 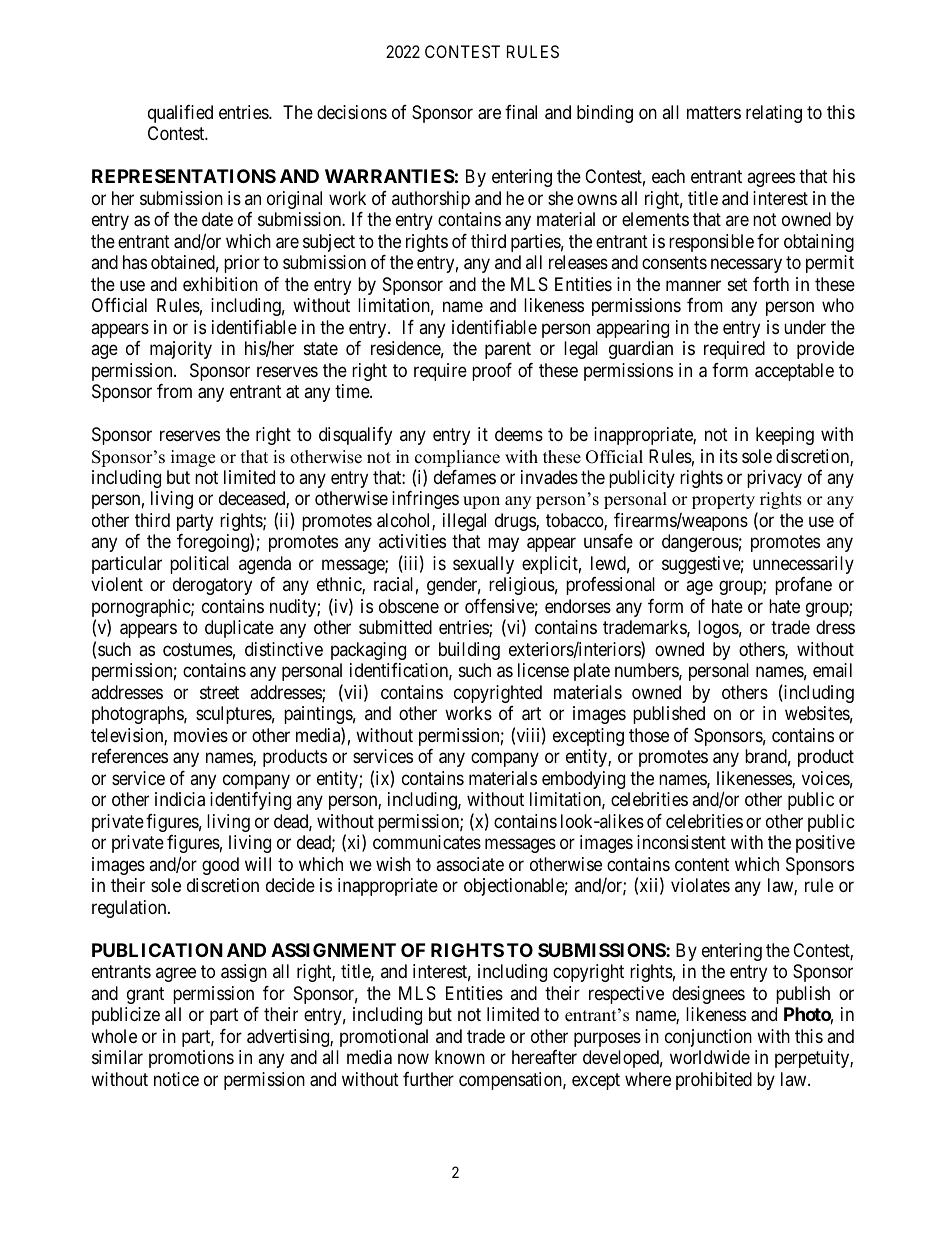 What do you see at coordinates (521, 112) in the document?
I see `final` at bounding box center [521, 112].
